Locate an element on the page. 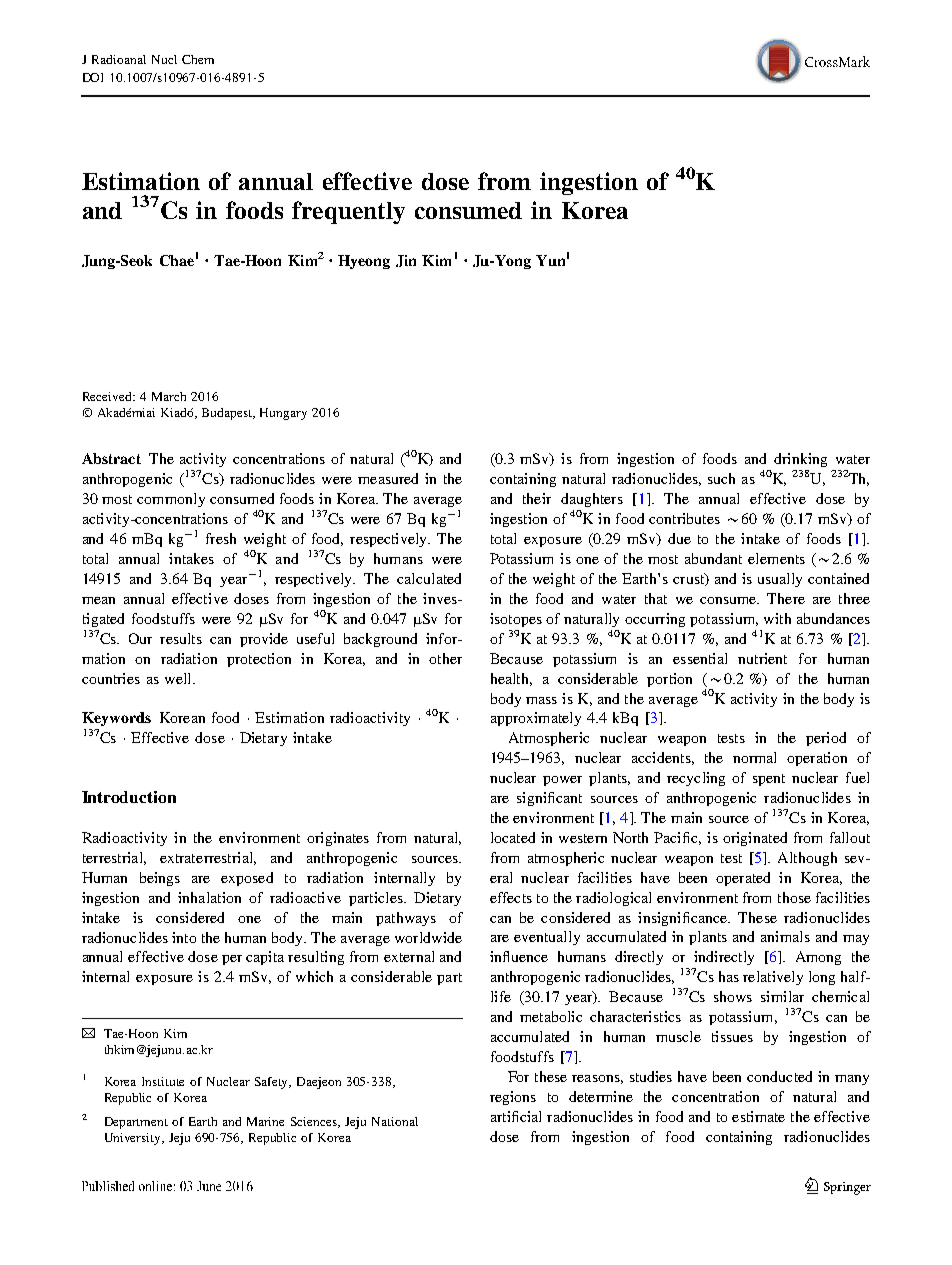  Jin is located at coordinates (406, 261).
